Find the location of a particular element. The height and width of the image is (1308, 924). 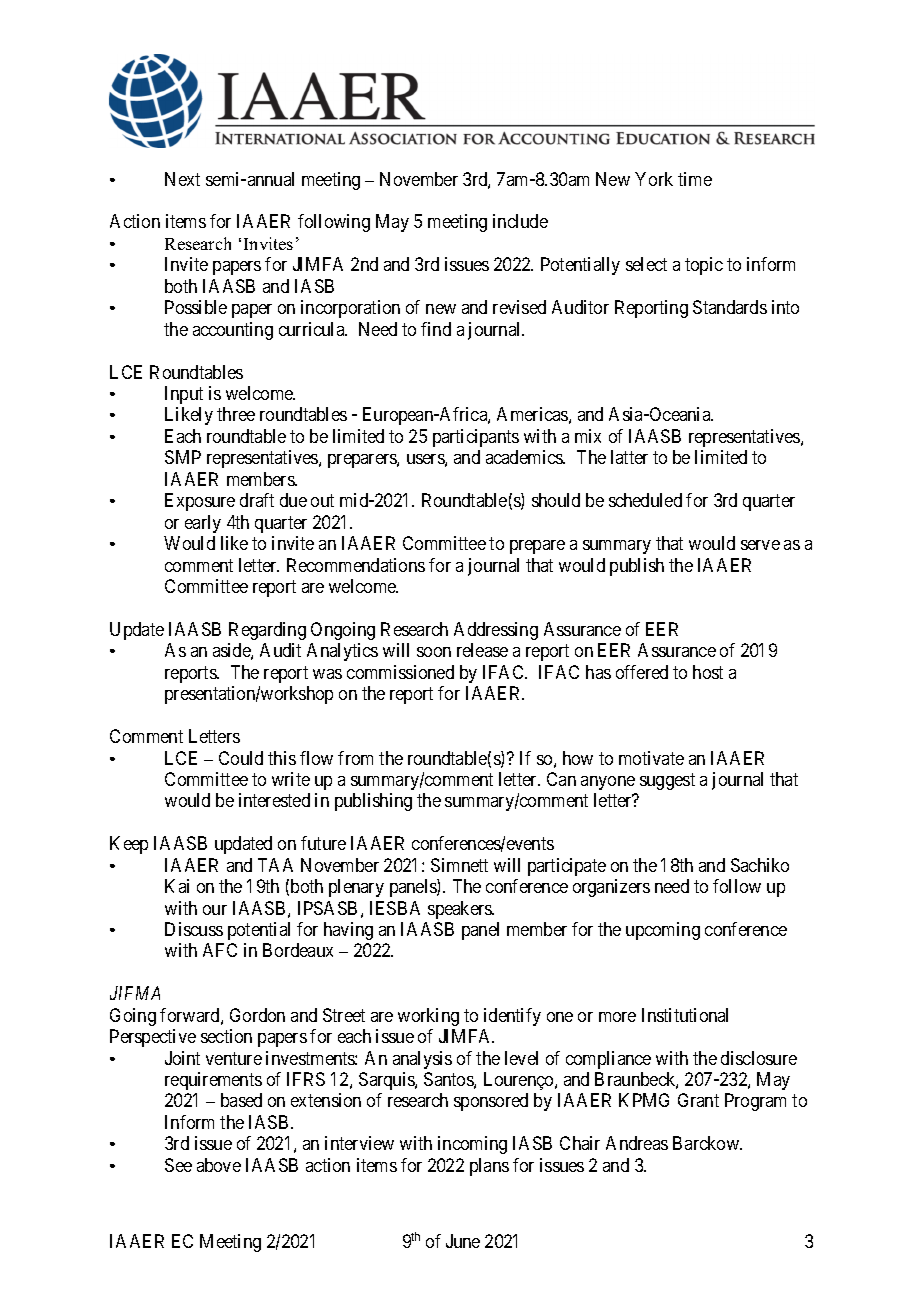

Next is located at coordinates (182, 179).
